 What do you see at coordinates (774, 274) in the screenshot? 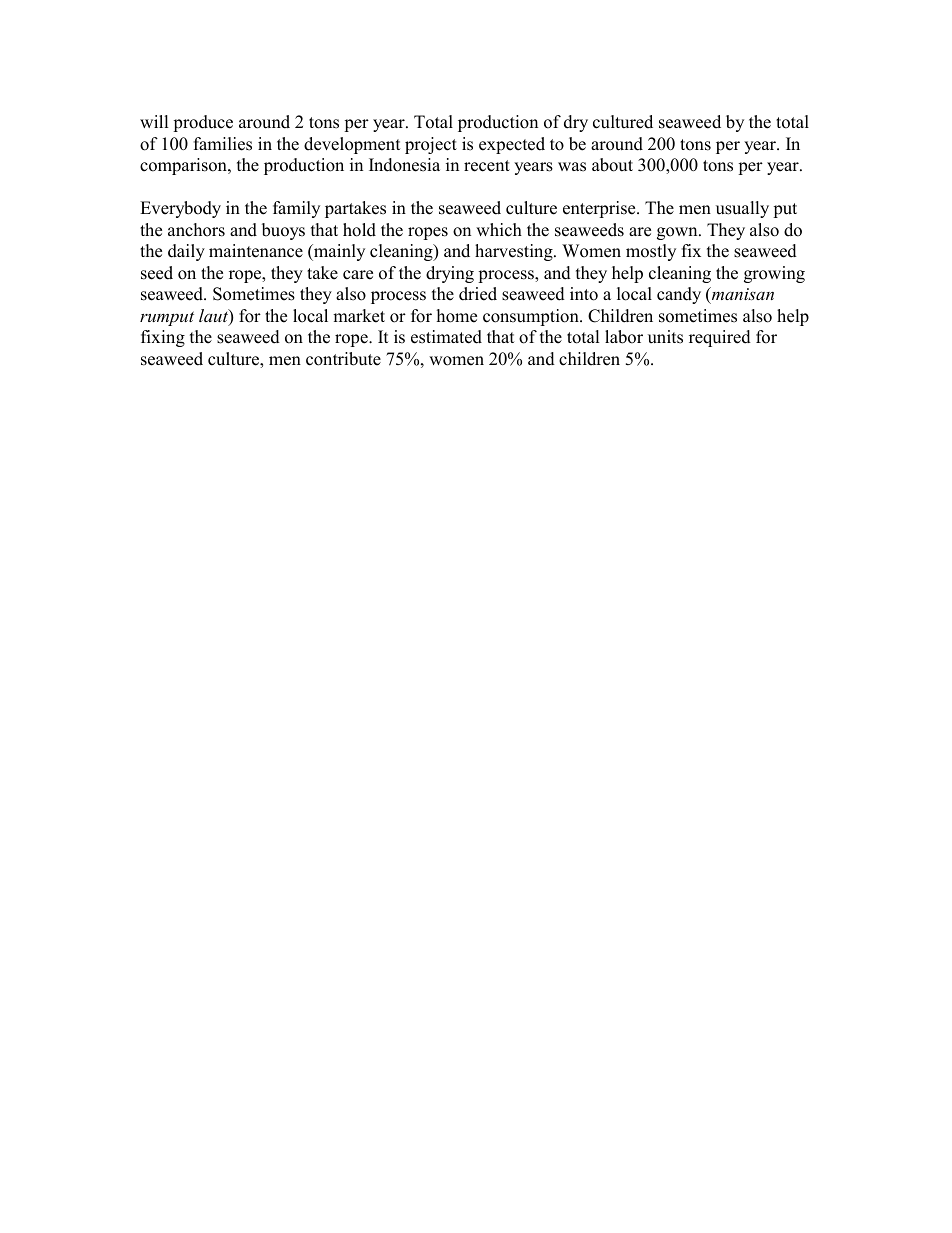
I see `growing` at bounding box center [774, 274].
